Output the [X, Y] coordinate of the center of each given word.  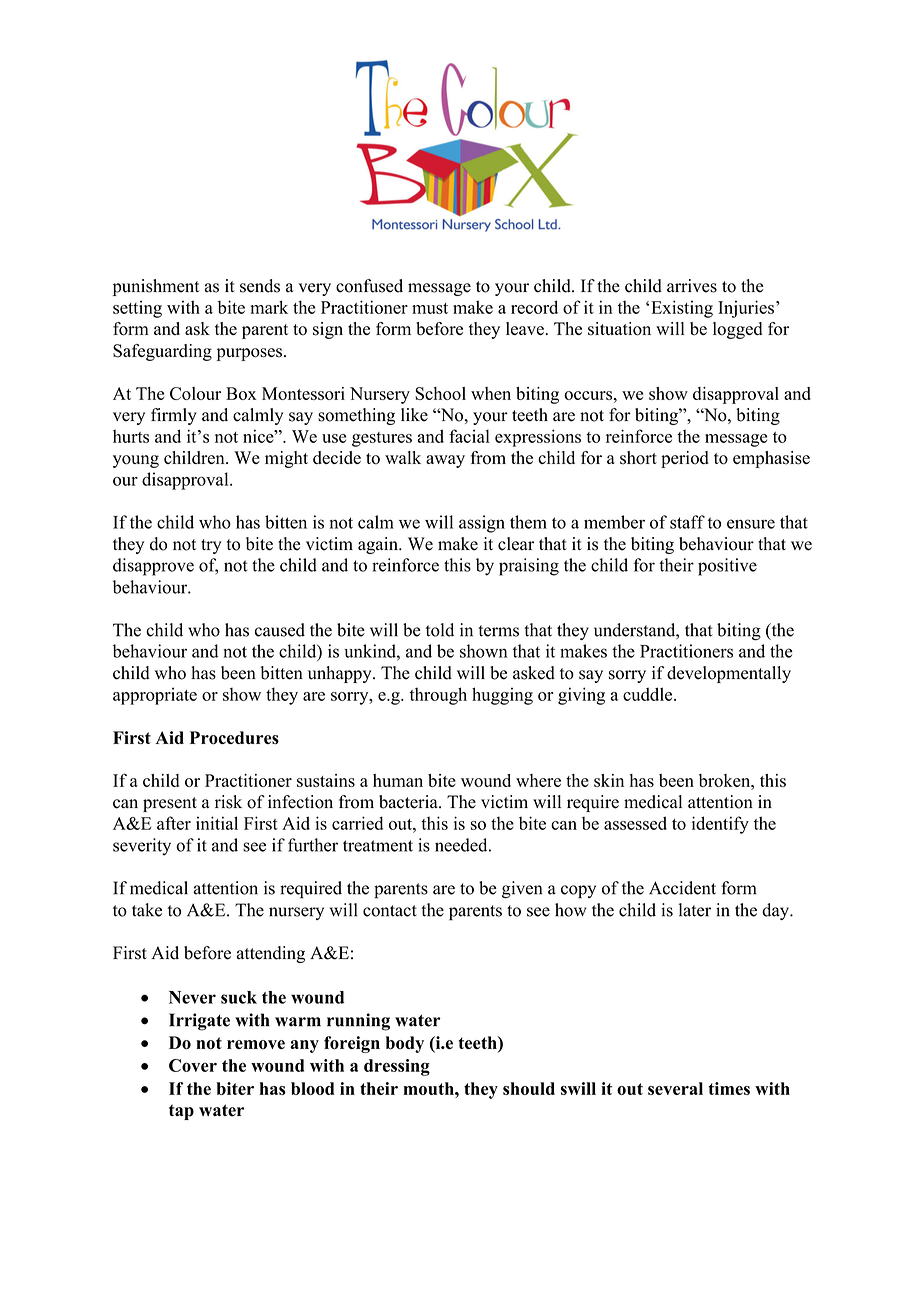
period [685, 459]
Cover [193, 1065]
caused [280, 630]
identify [720, 825]
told [440, 630]
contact [390, 911]
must [430, 308]
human [398, 780]
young [136, 461]
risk [228, 802]
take [147, 910]
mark [269, 307]
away [445, 461]
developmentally [729, 674]
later [695, 910]
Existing [682, 309]
